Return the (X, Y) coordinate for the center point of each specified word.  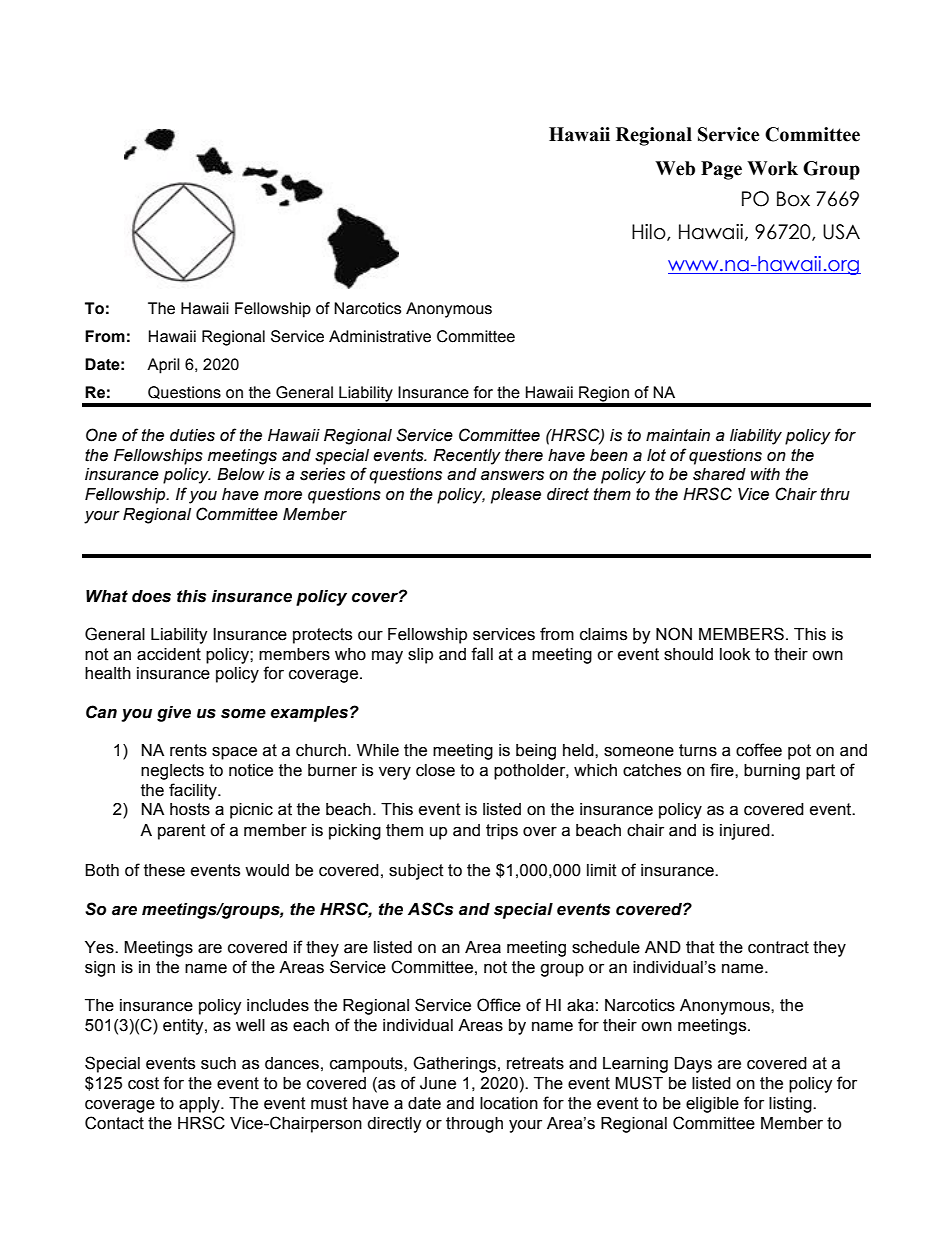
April (163, 366)
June (438, 1083)
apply (200, 1105)
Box (793, 199)
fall (482, 654)
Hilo (650, 232)
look (735, 654)
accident (169, 654)
